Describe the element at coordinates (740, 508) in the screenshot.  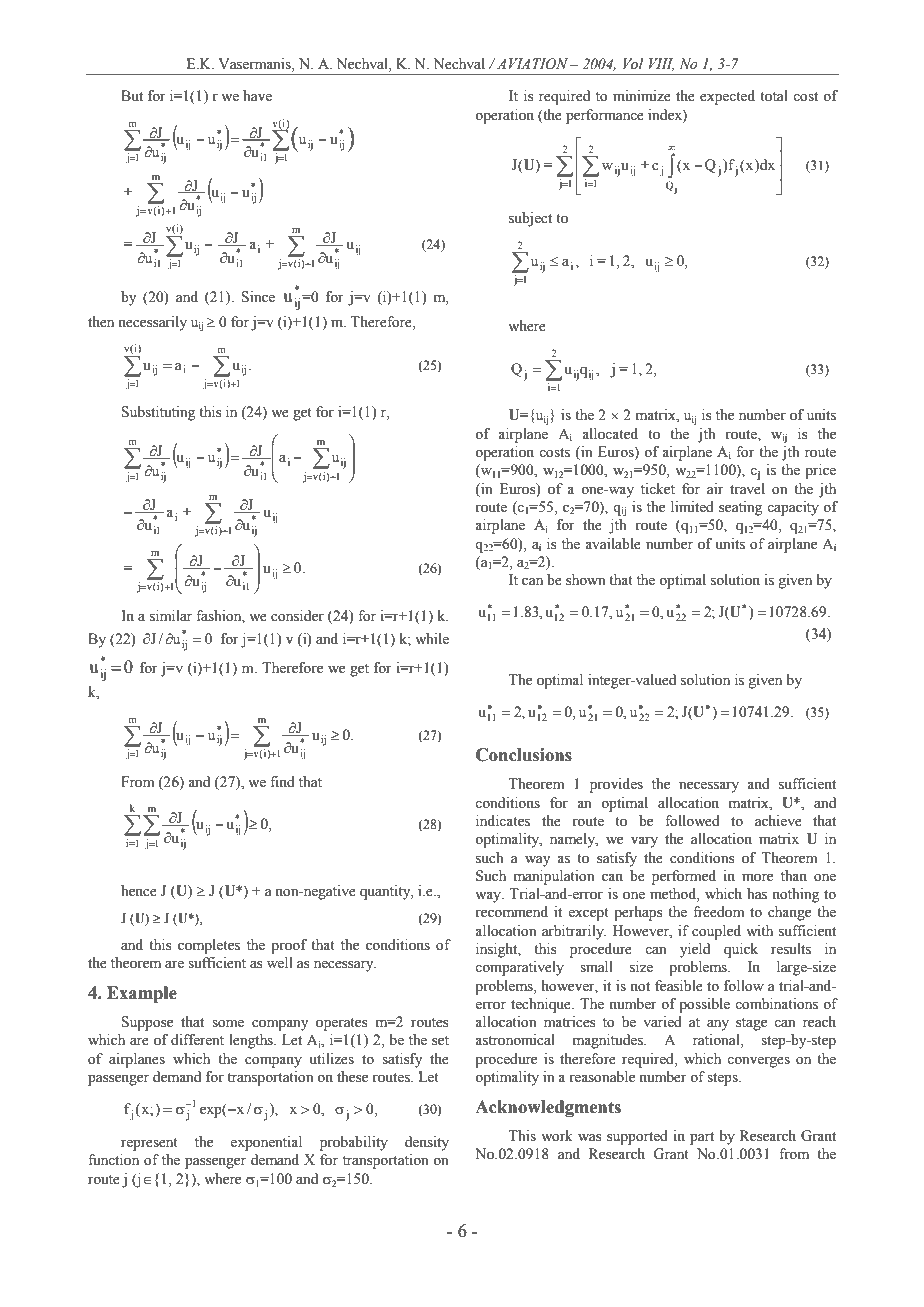
I see `seating` at that location.
